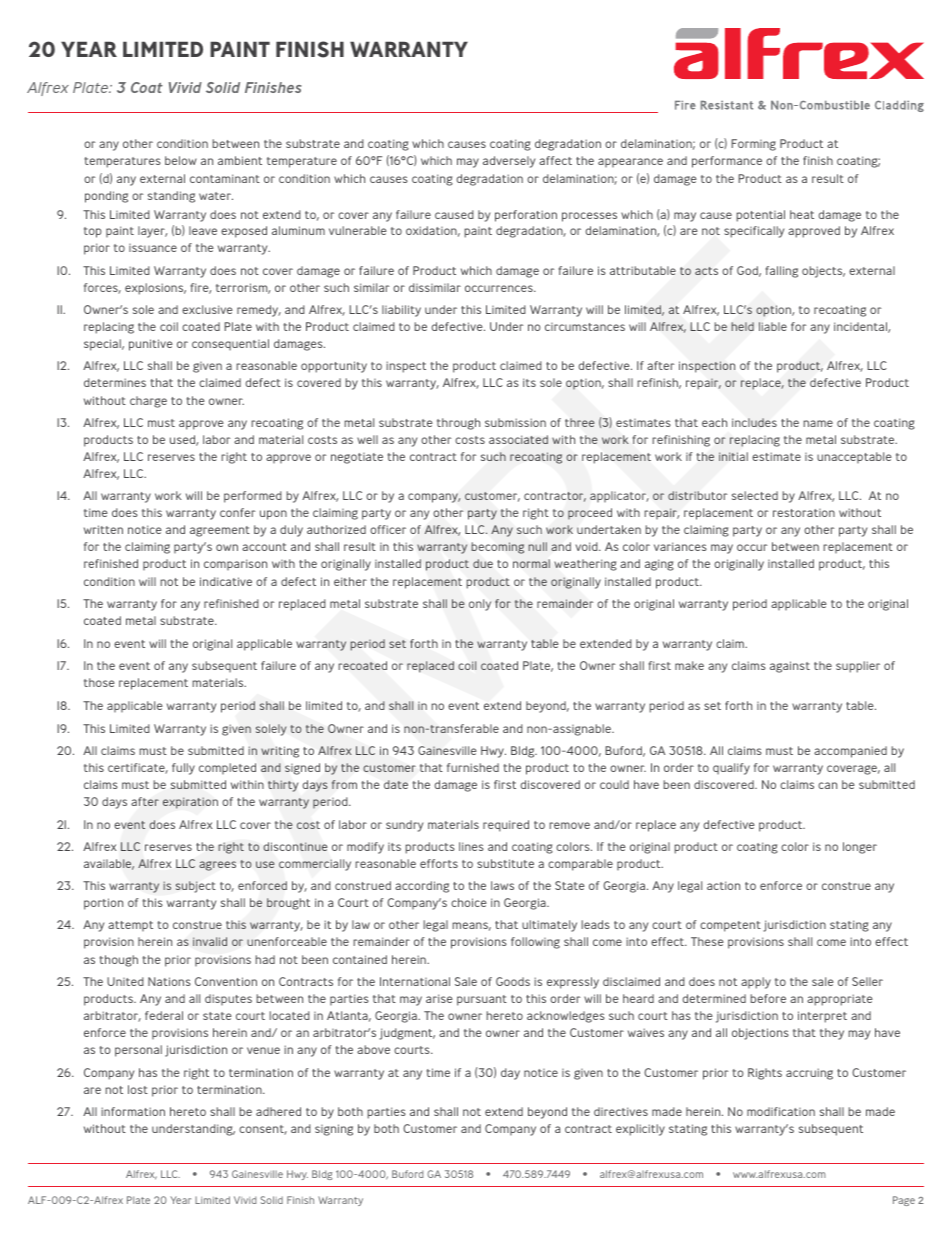 Image resolution: width=952 pixels, height=1233 pixels. What do you see at coordinates (181, 160) in the screenshot?
I see `below` at bounding box center [181, 160].
